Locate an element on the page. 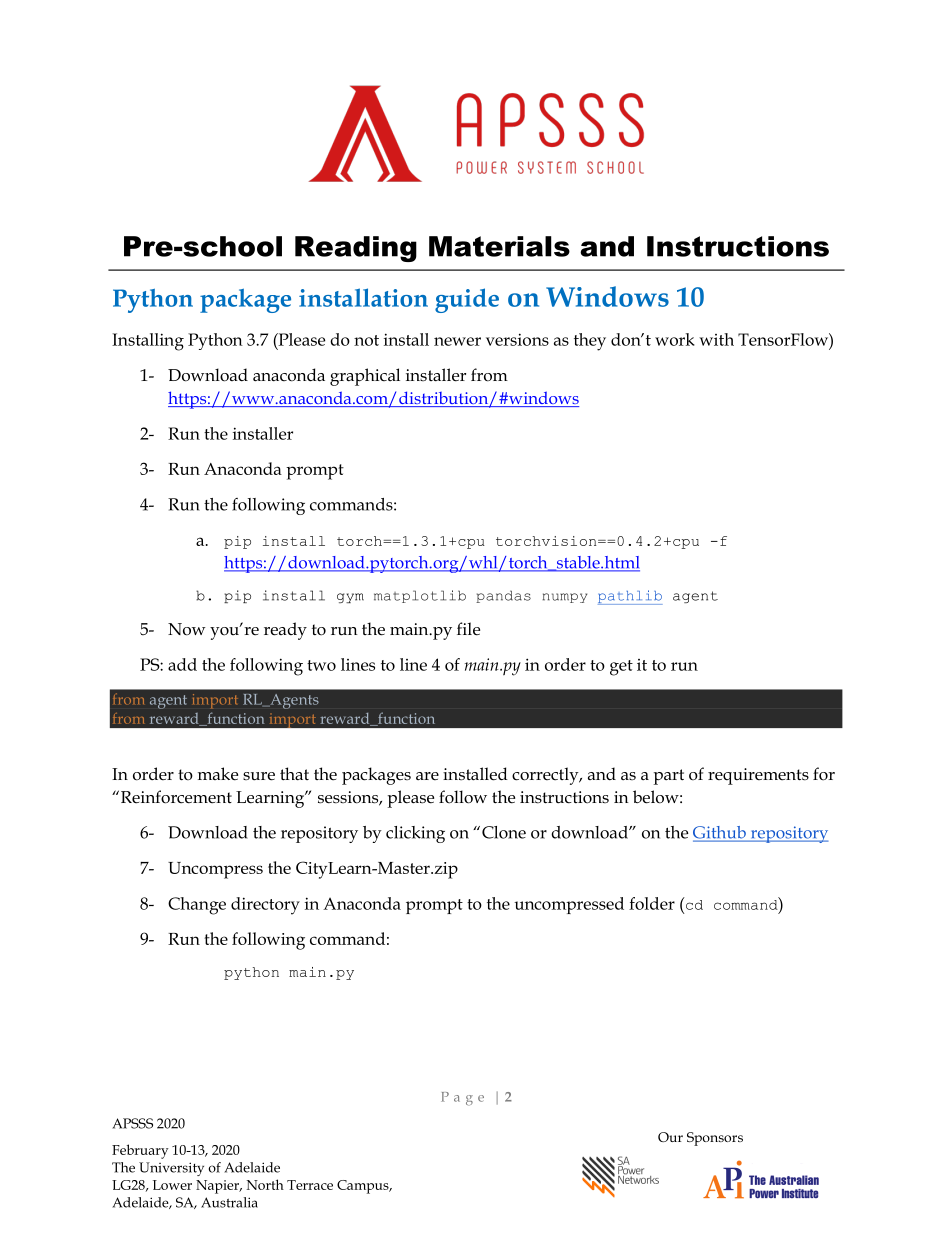  Clone is located at coordinates (504, 832).
